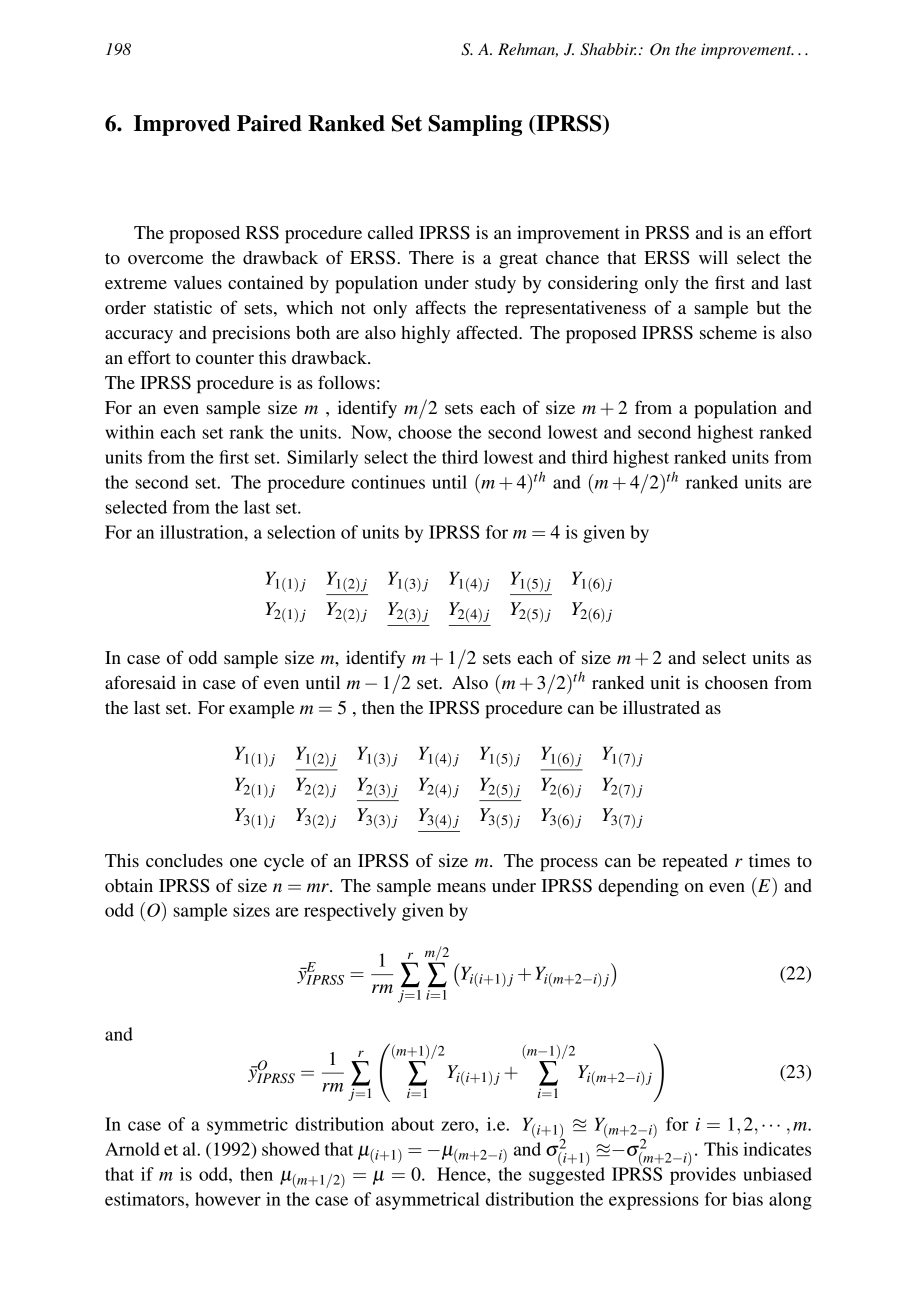  I want to click on zero, so click(458, 1126).
